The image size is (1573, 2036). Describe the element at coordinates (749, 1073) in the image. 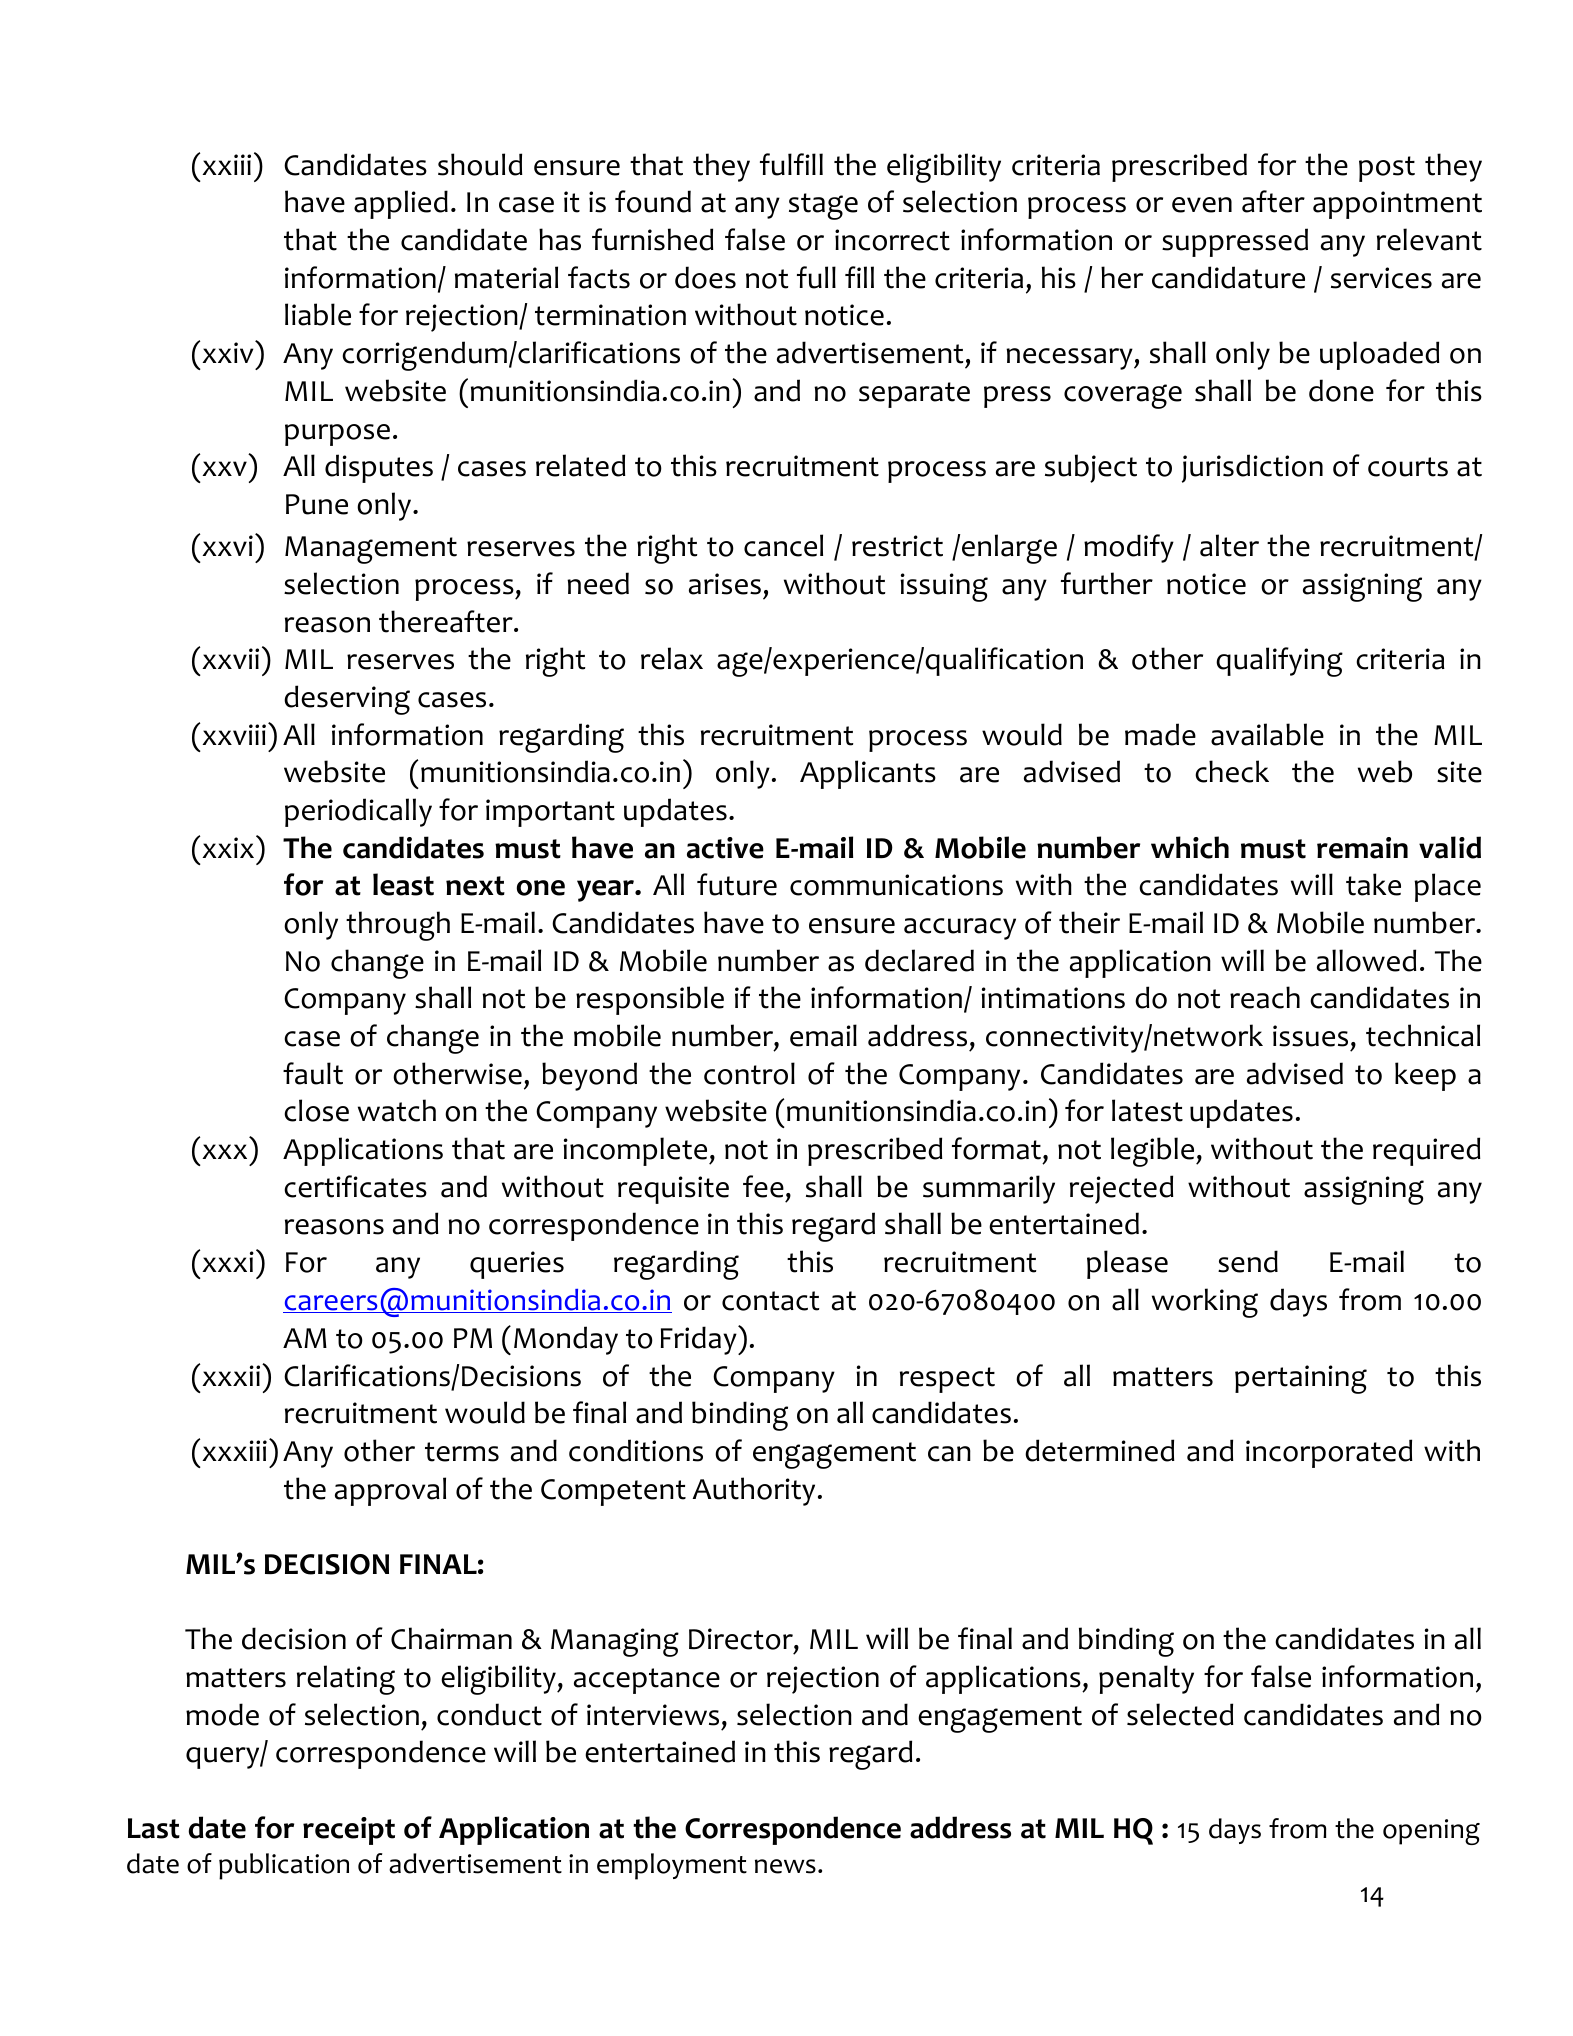

I see `control` at that location.
